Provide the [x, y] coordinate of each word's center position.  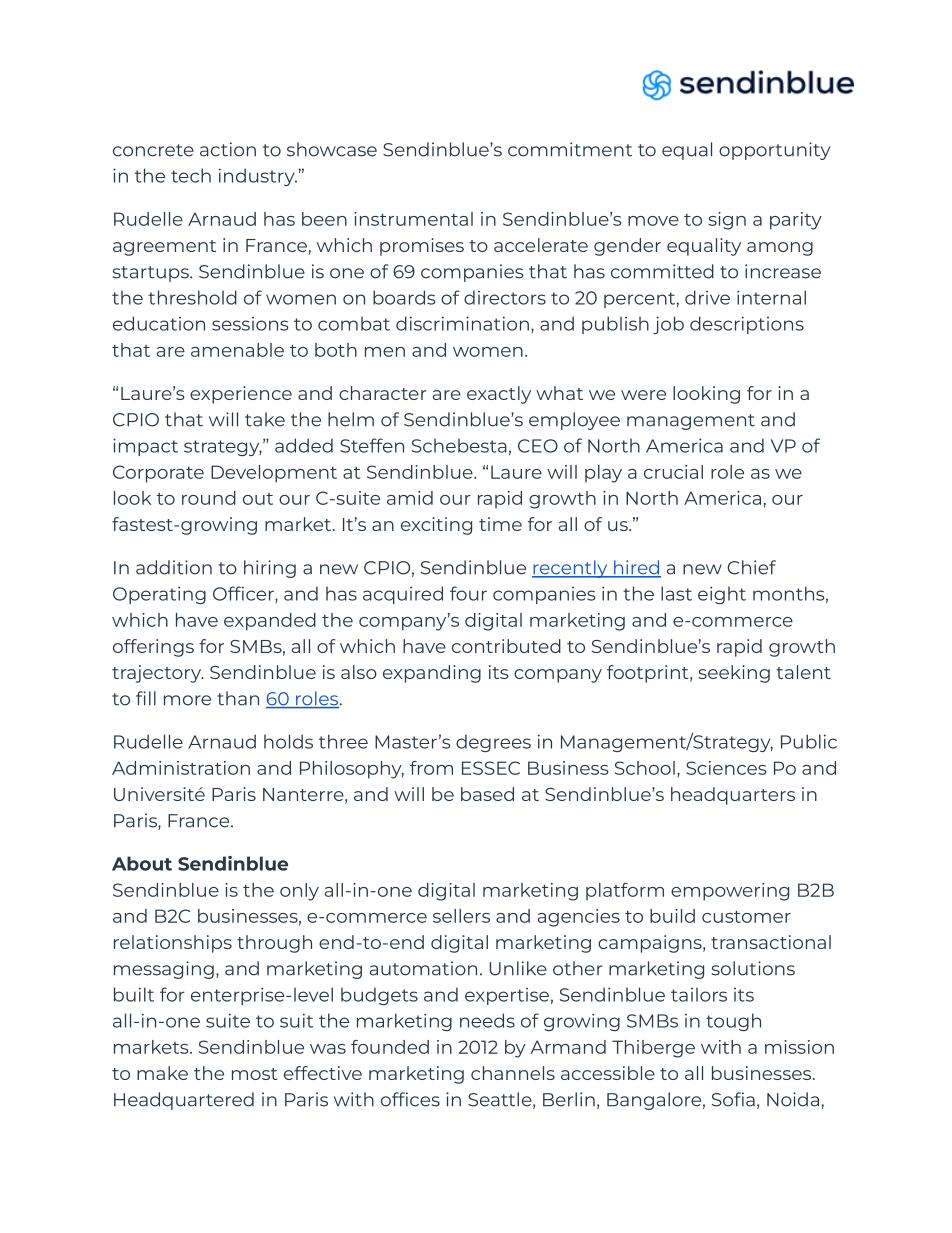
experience [241, 395]
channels [513, 1073]
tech [191, 175]
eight [722, 595]
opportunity [775, 151]
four [468, 593]
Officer [244, 594]
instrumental [413, 219]
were [643, 395]
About [142, 863]
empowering [730, 892]
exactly [499, 395]
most [255, 1074]
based [487, 794]
